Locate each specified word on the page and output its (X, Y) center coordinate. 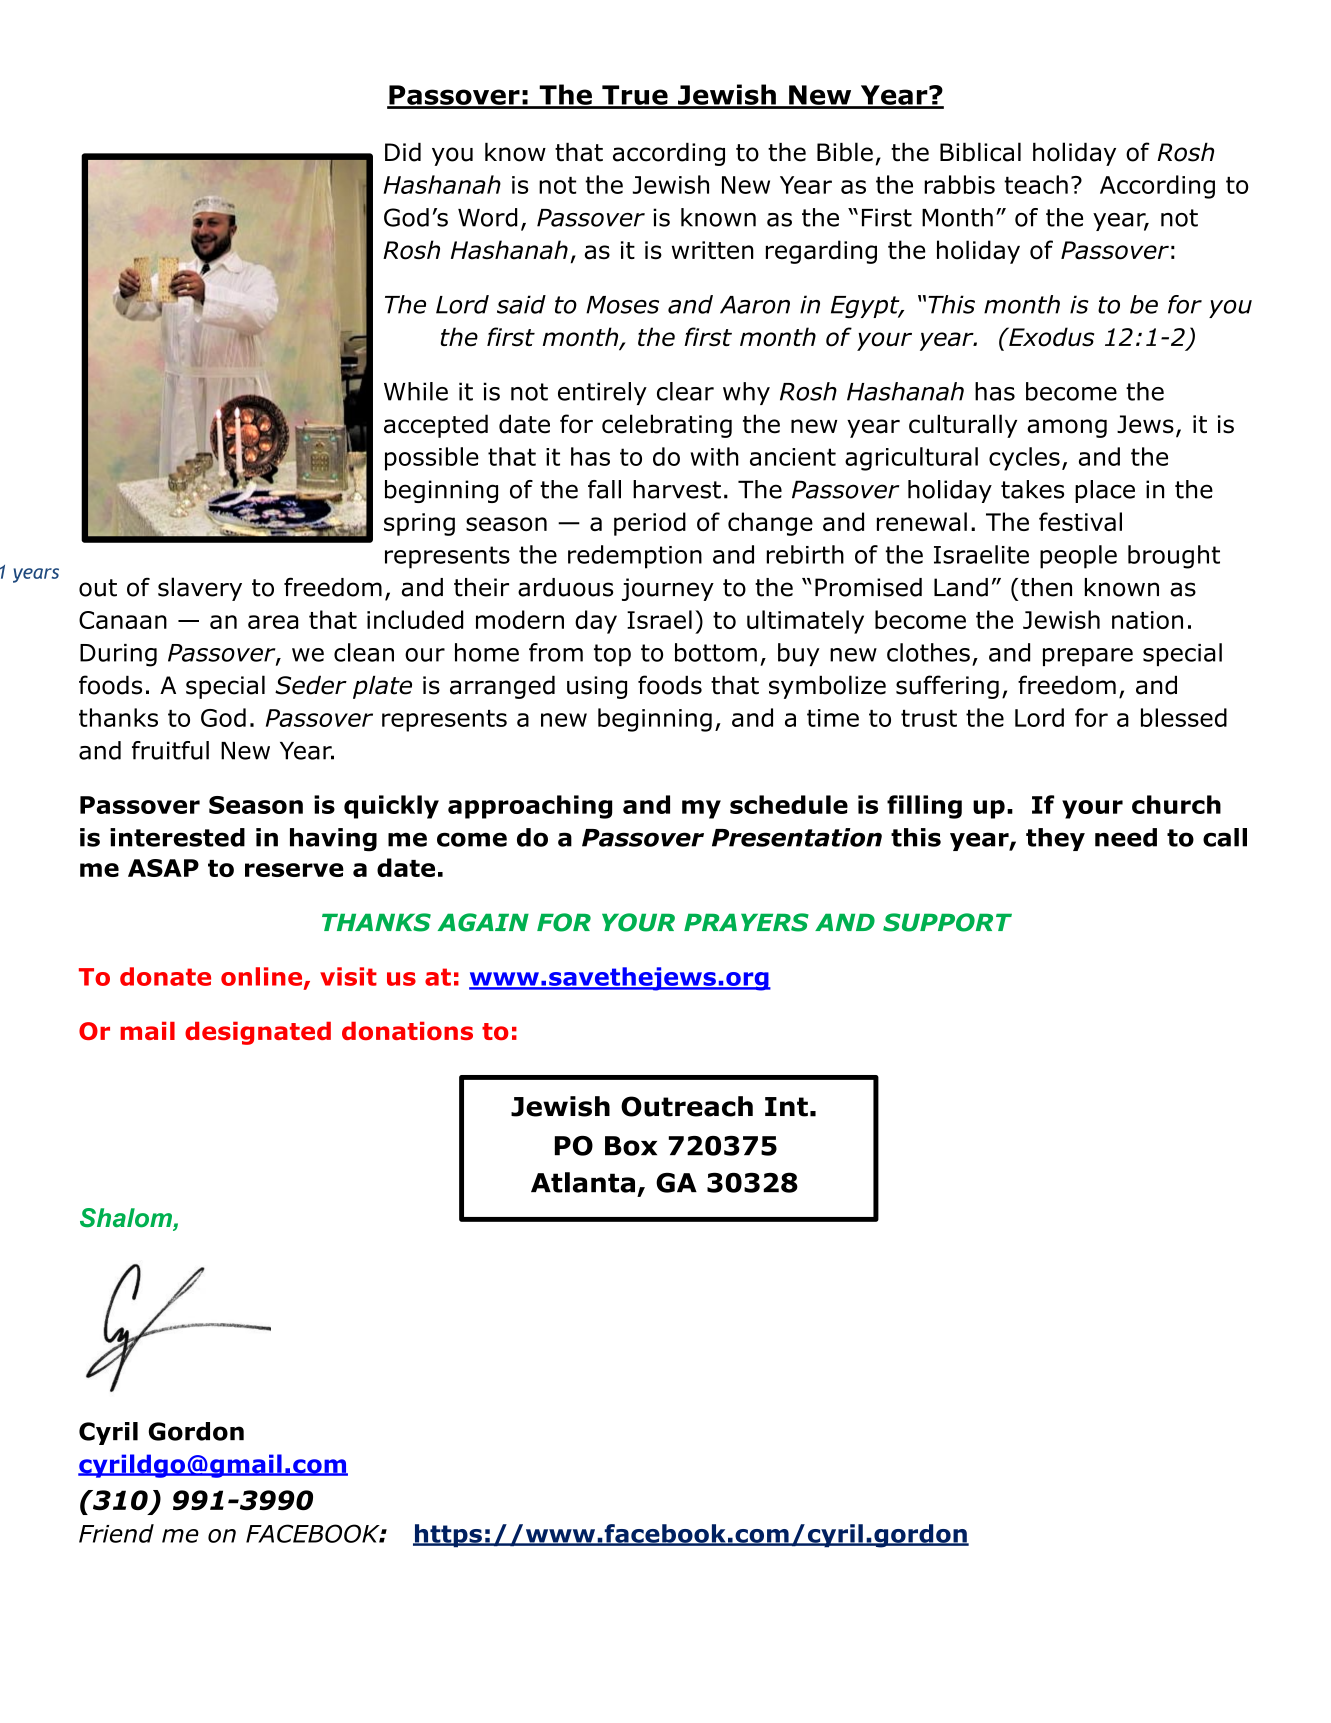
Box (631, 1146)
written (713, 250)
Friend (116, 1533)
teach (1036, 184)
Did (403, 152)
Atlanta (583, 1182)
